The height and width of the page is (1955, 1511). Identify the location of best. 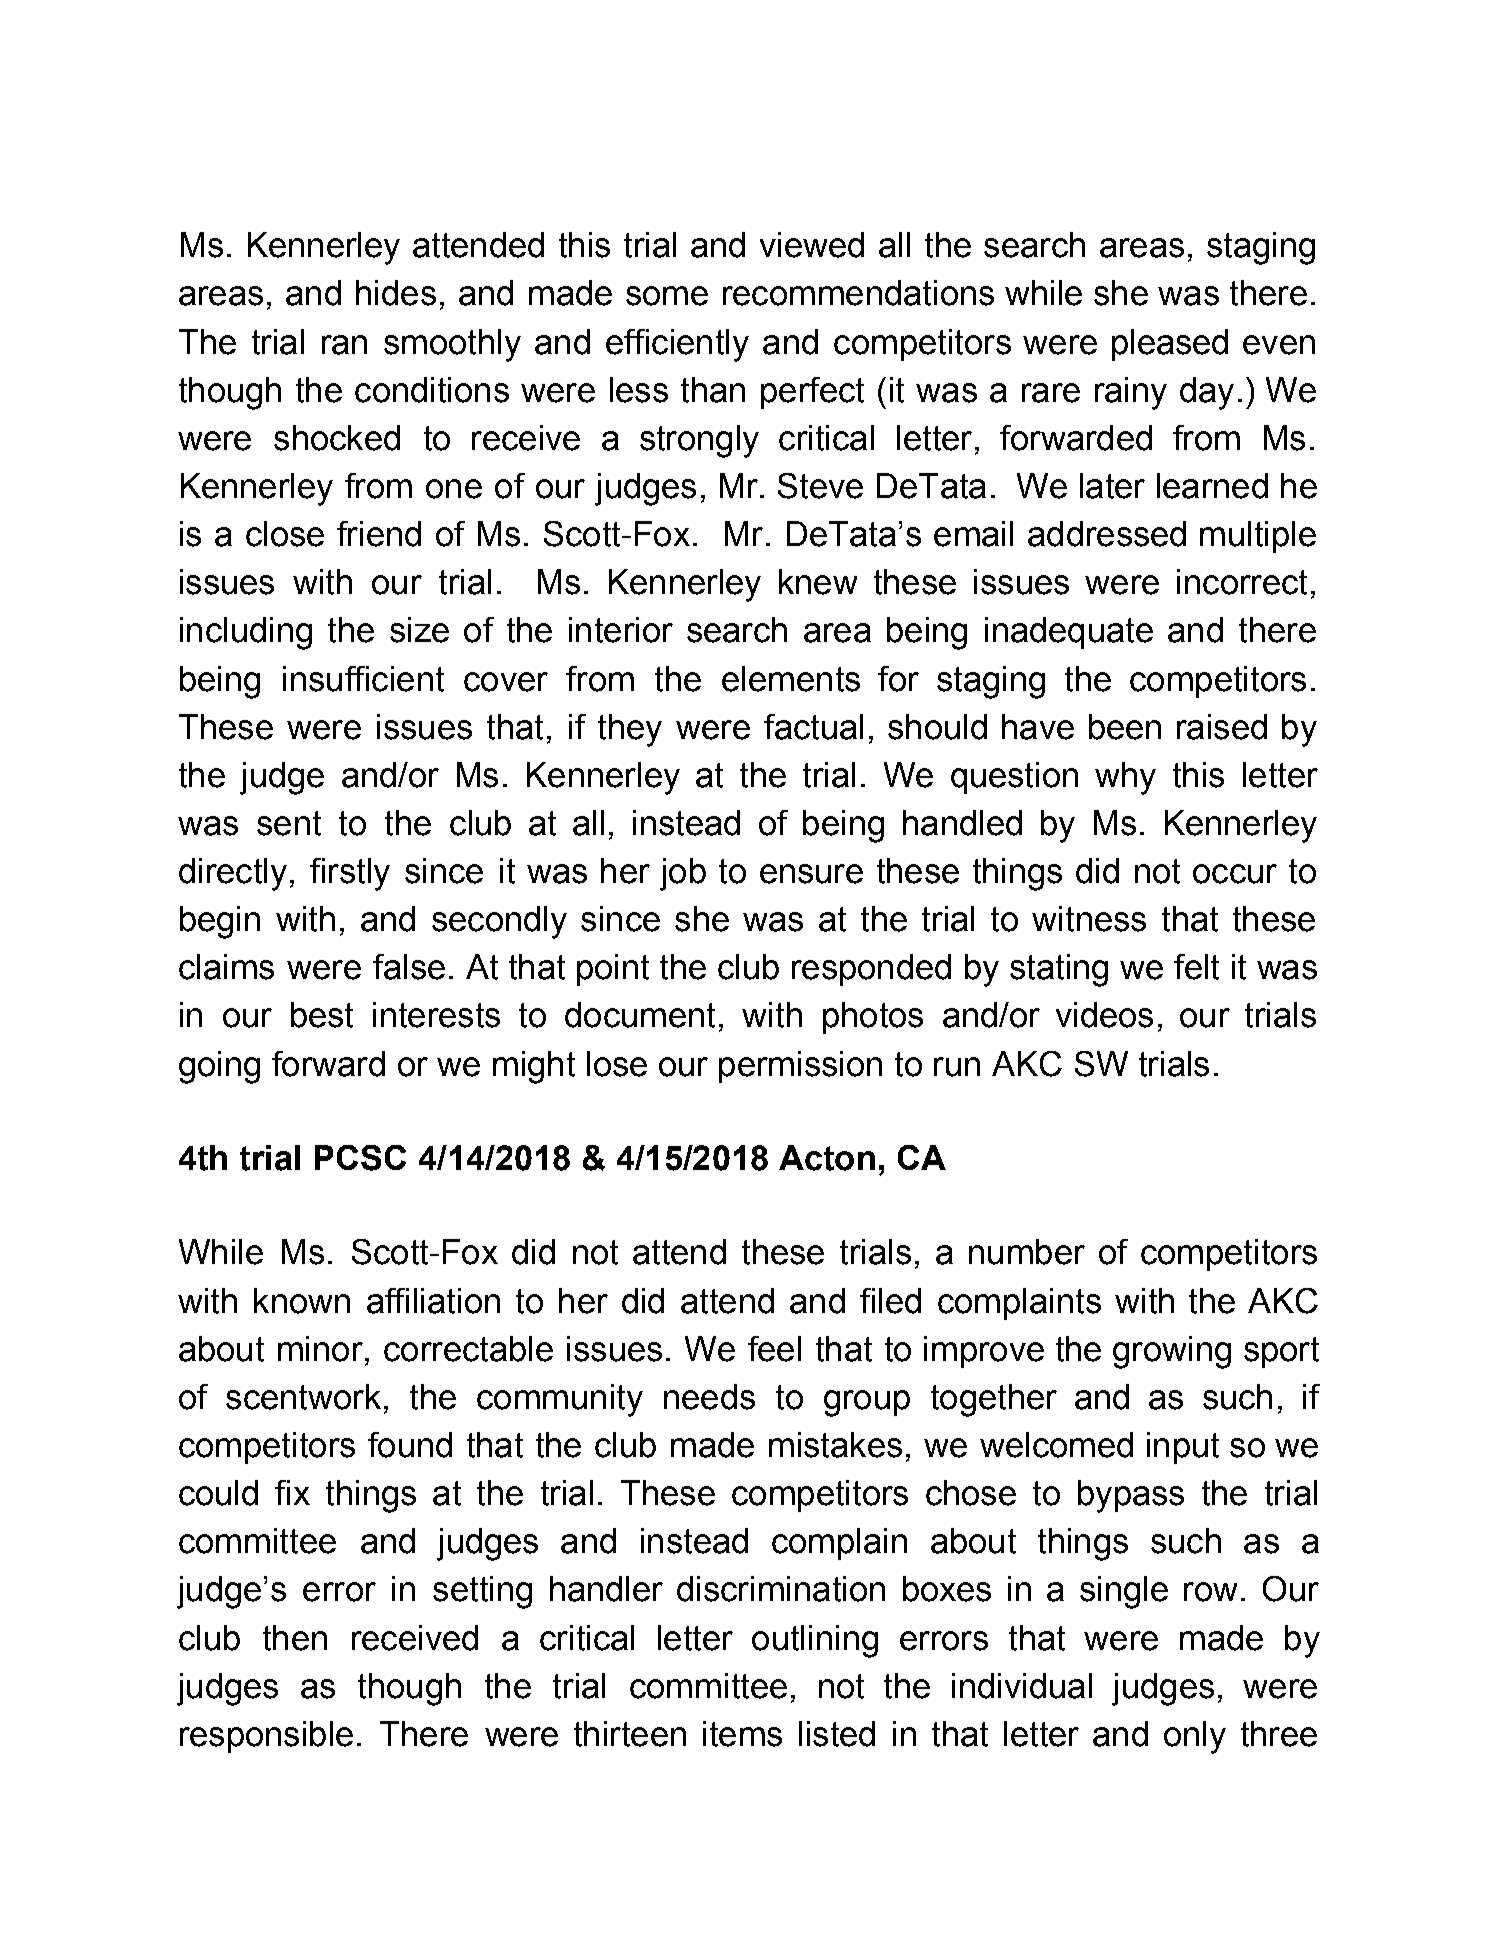
(322, 1015).
